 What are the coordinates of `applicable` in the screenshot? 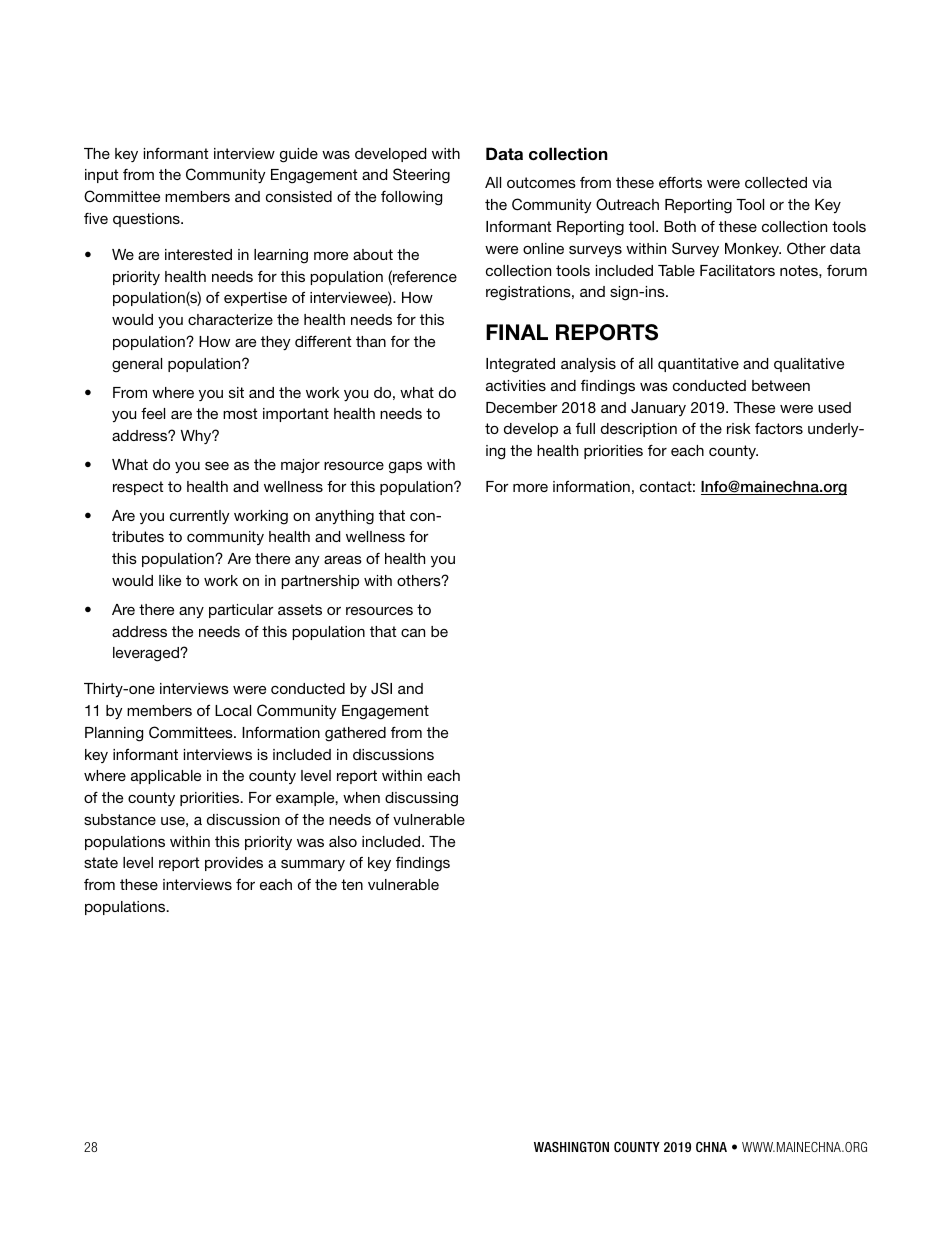 It's located at (166, 777).
